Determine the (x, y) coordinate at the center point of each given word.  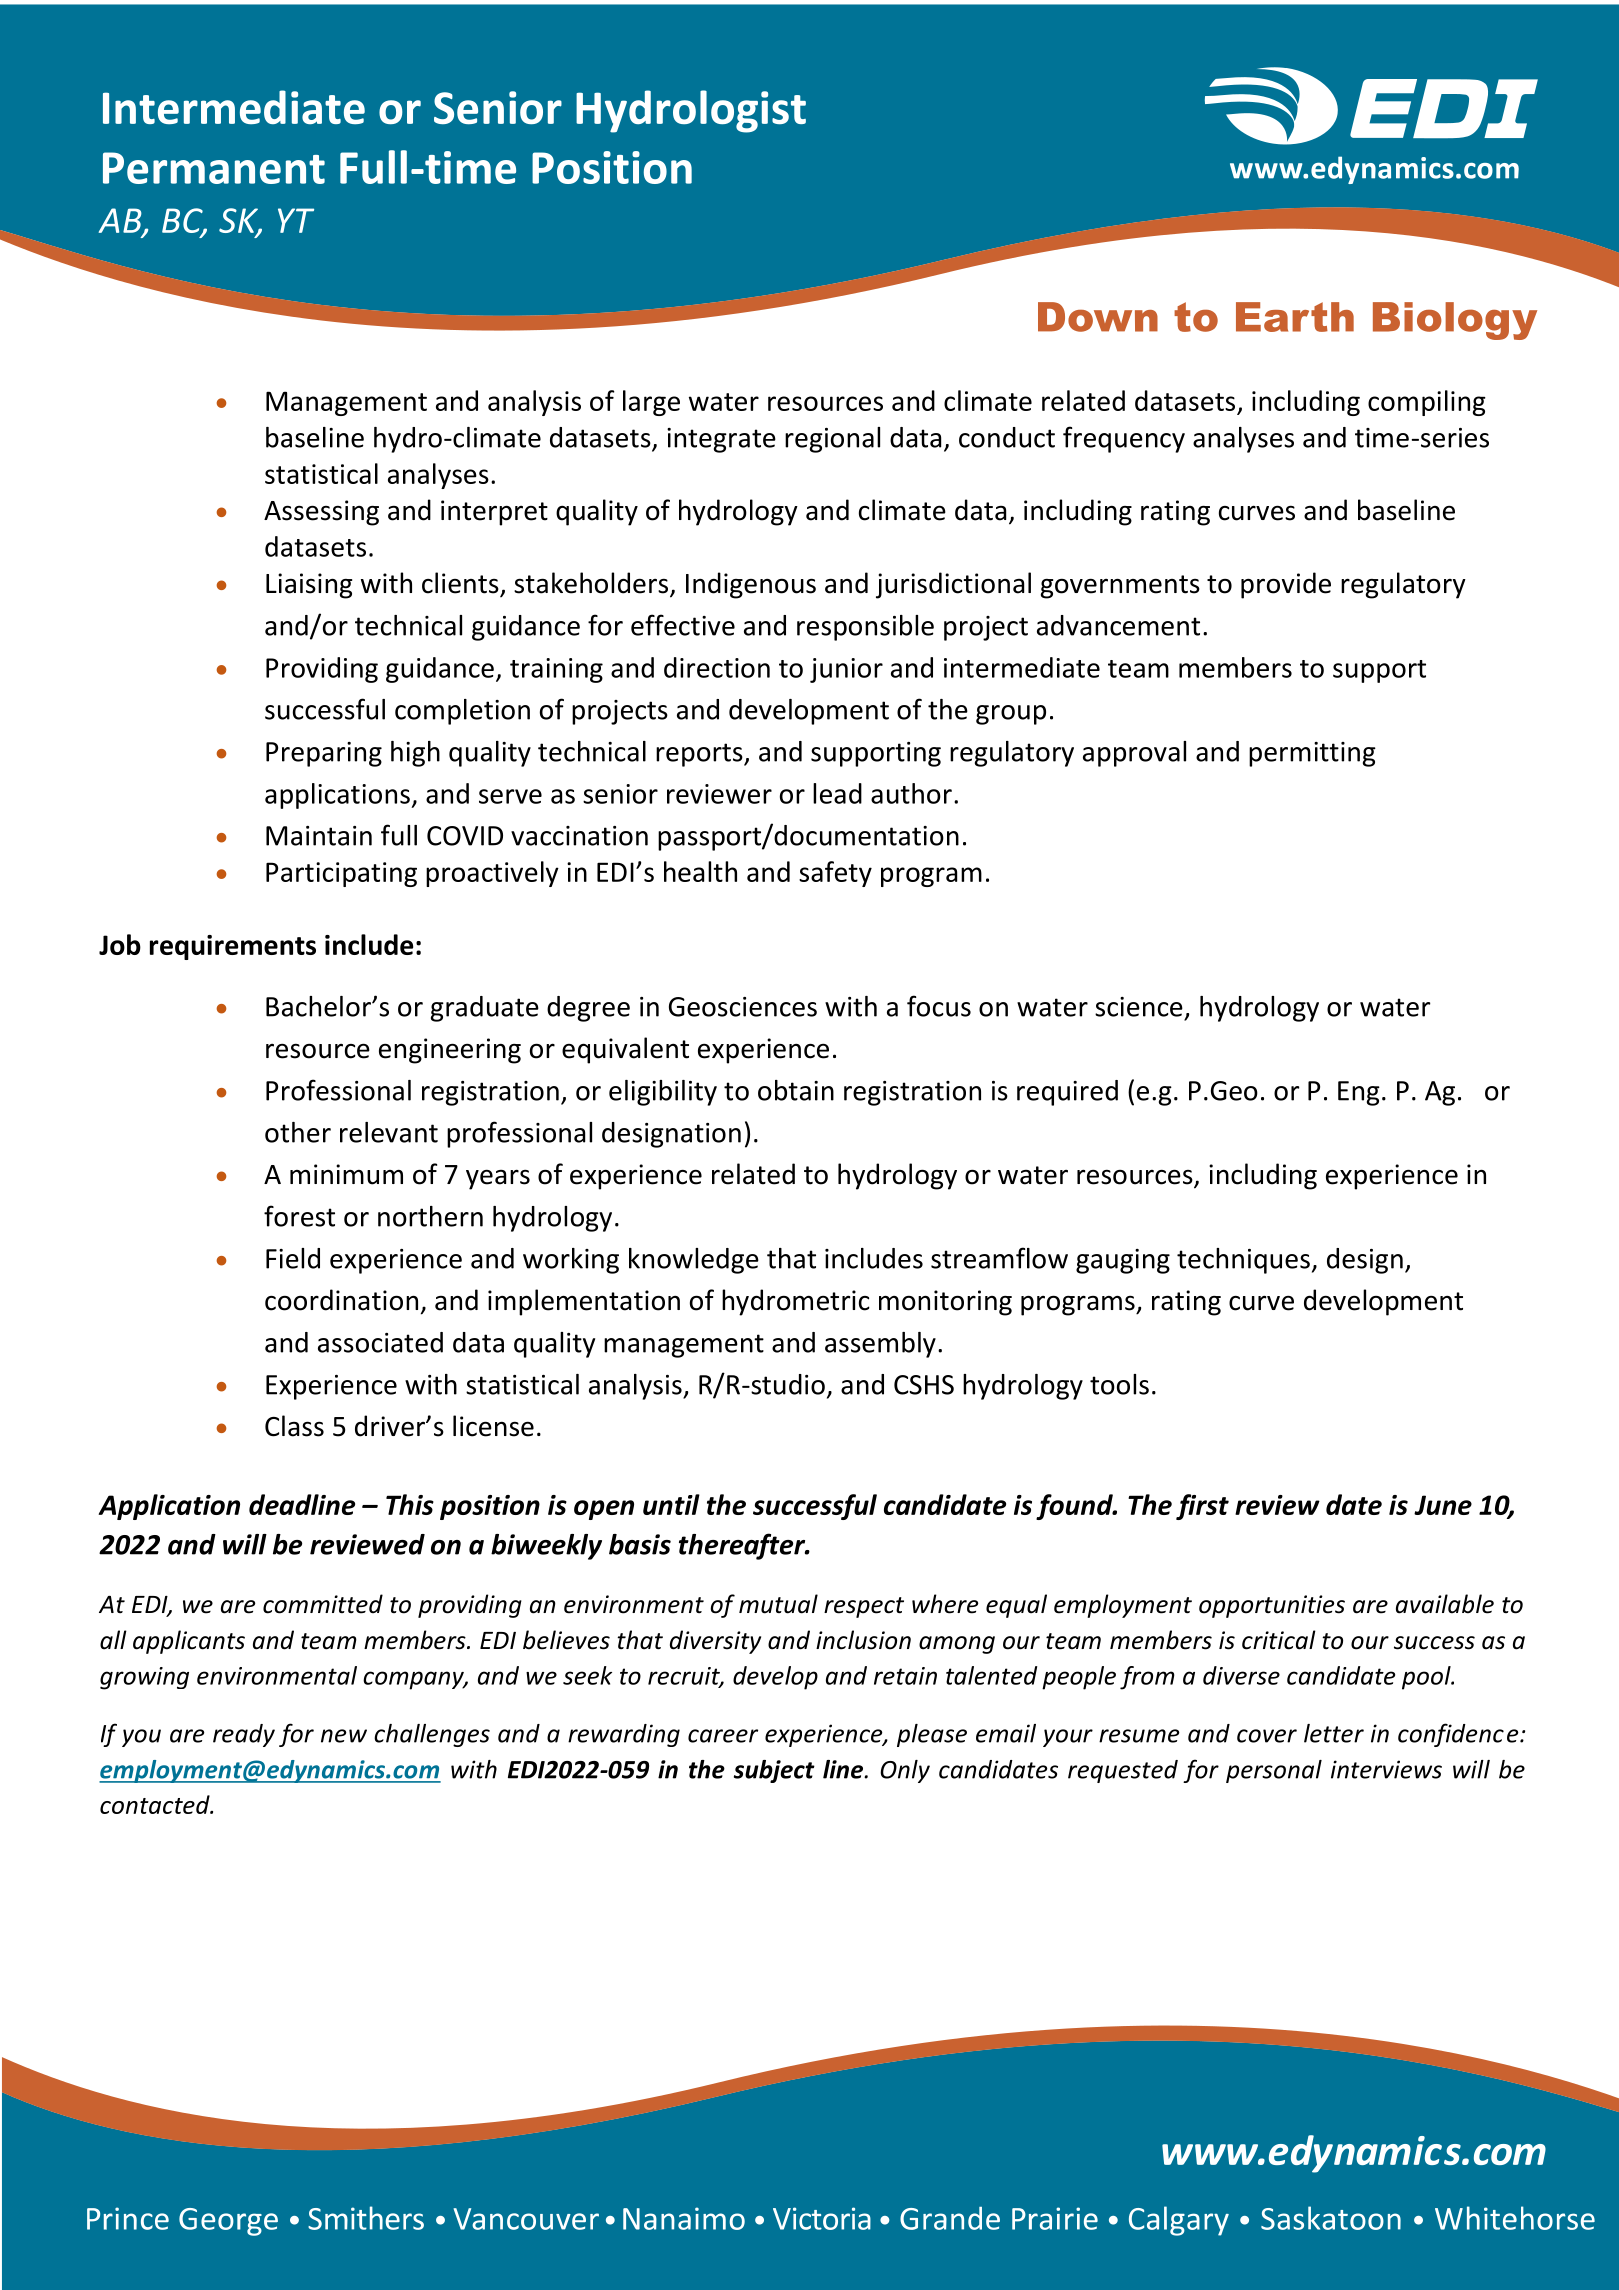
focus (939, 1006)
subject (774, 1771)
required (1067, 1093)
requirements (233, 947)
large (651, 403)
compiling (1427, 403)
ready (244, 1735)
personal (1274, 1771)
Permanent (214, 168)
